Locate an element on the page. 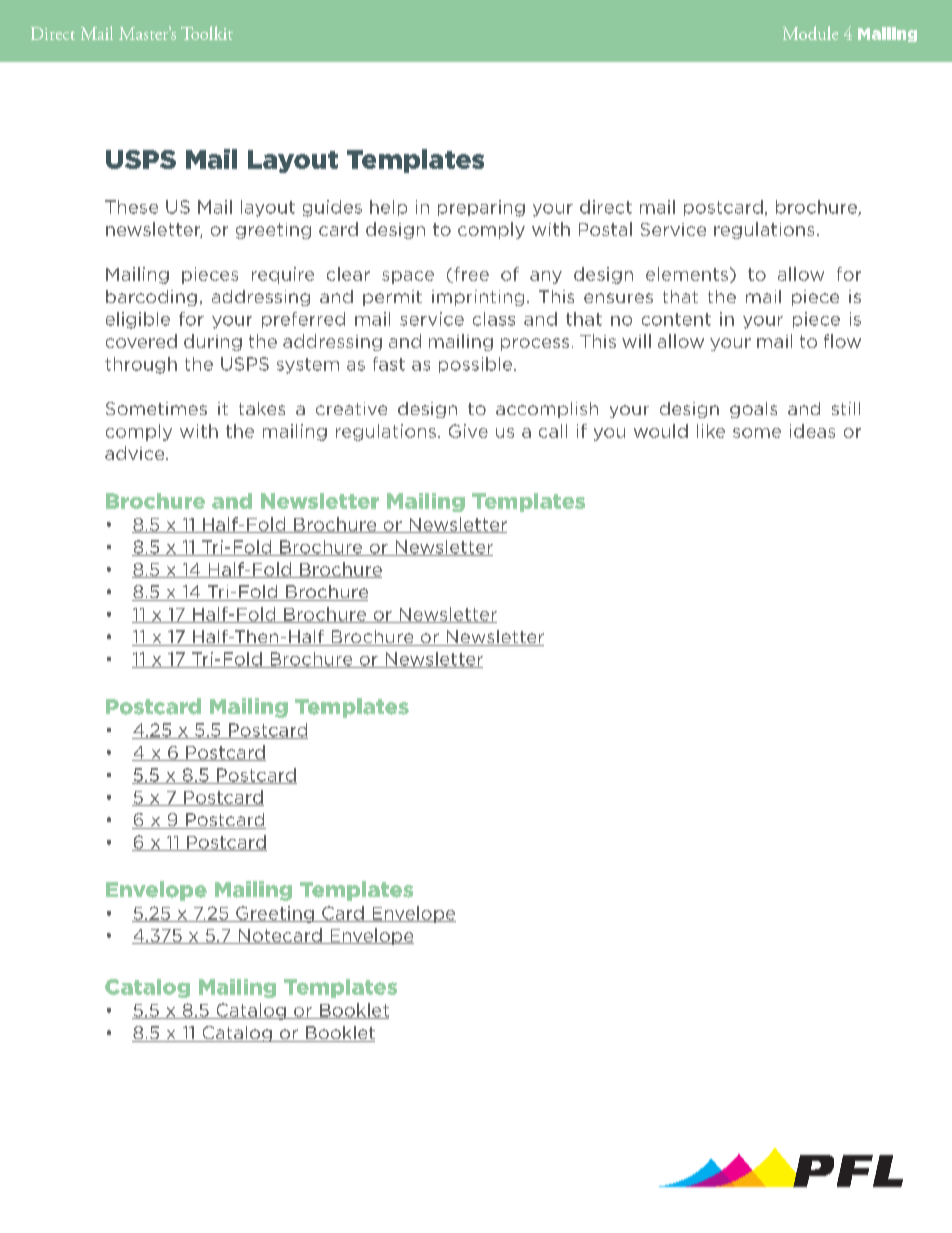 The width and height of the image is (952, 1233). Toolkit is located at coordinates (207, 33).
